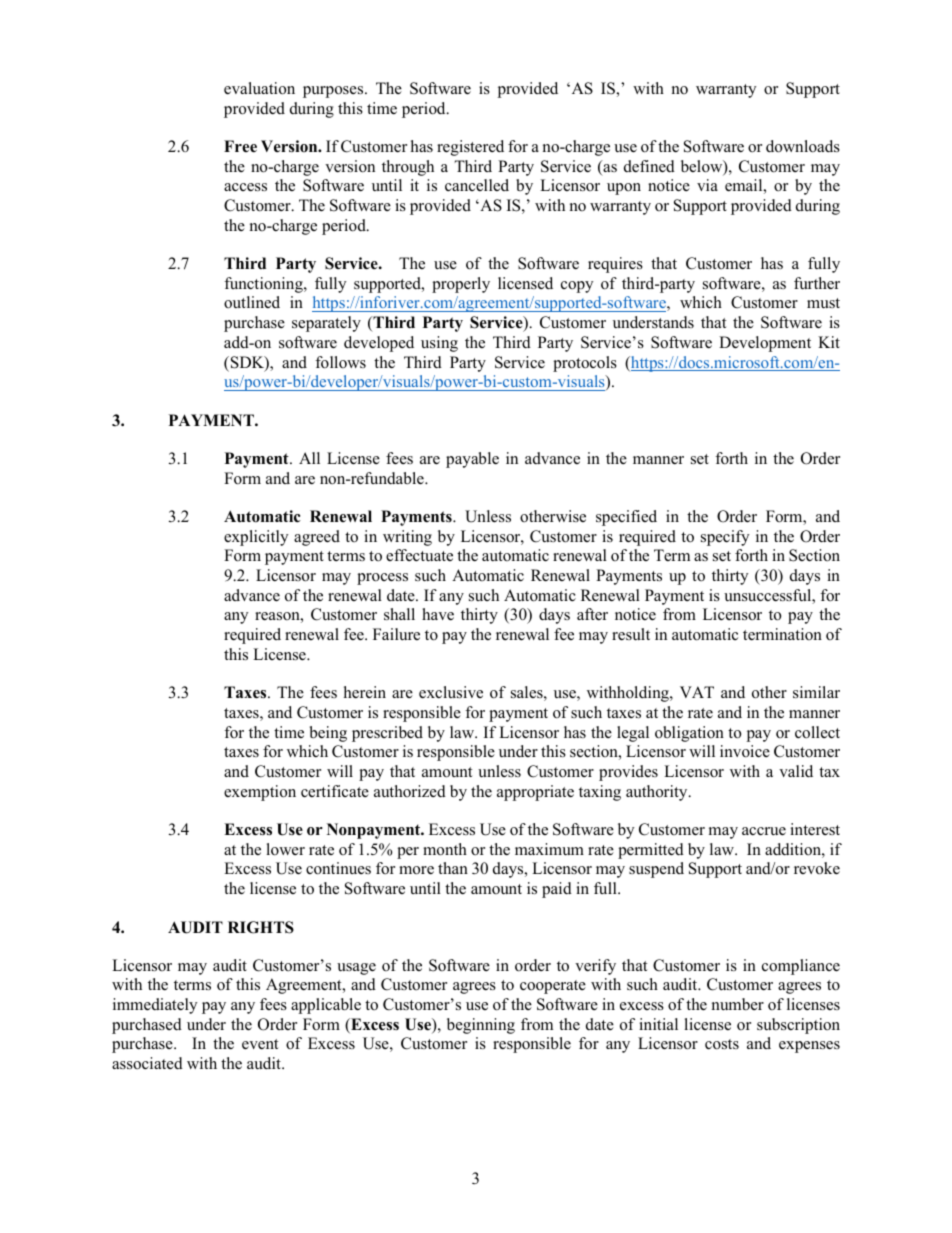 The width and height of the document is (952, 1233). Describe the element at coordinates (745, 751) in the document. I see `invoice` at that location.
